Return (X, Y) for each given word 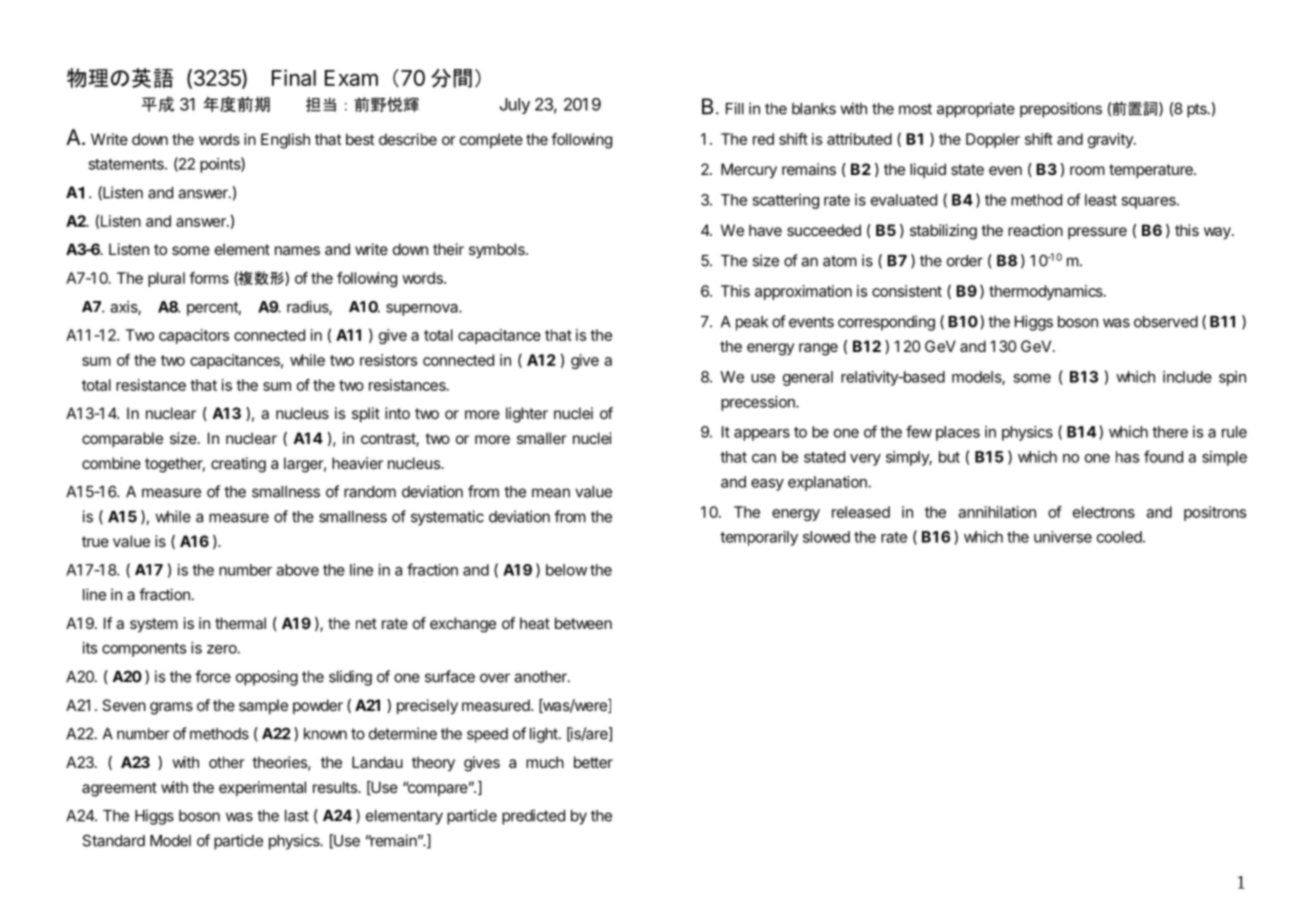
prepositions (1061, 110)
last (297, 816)
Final (294, 77)
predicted (533, 817)
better (593, 762)
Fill (735, 108)
